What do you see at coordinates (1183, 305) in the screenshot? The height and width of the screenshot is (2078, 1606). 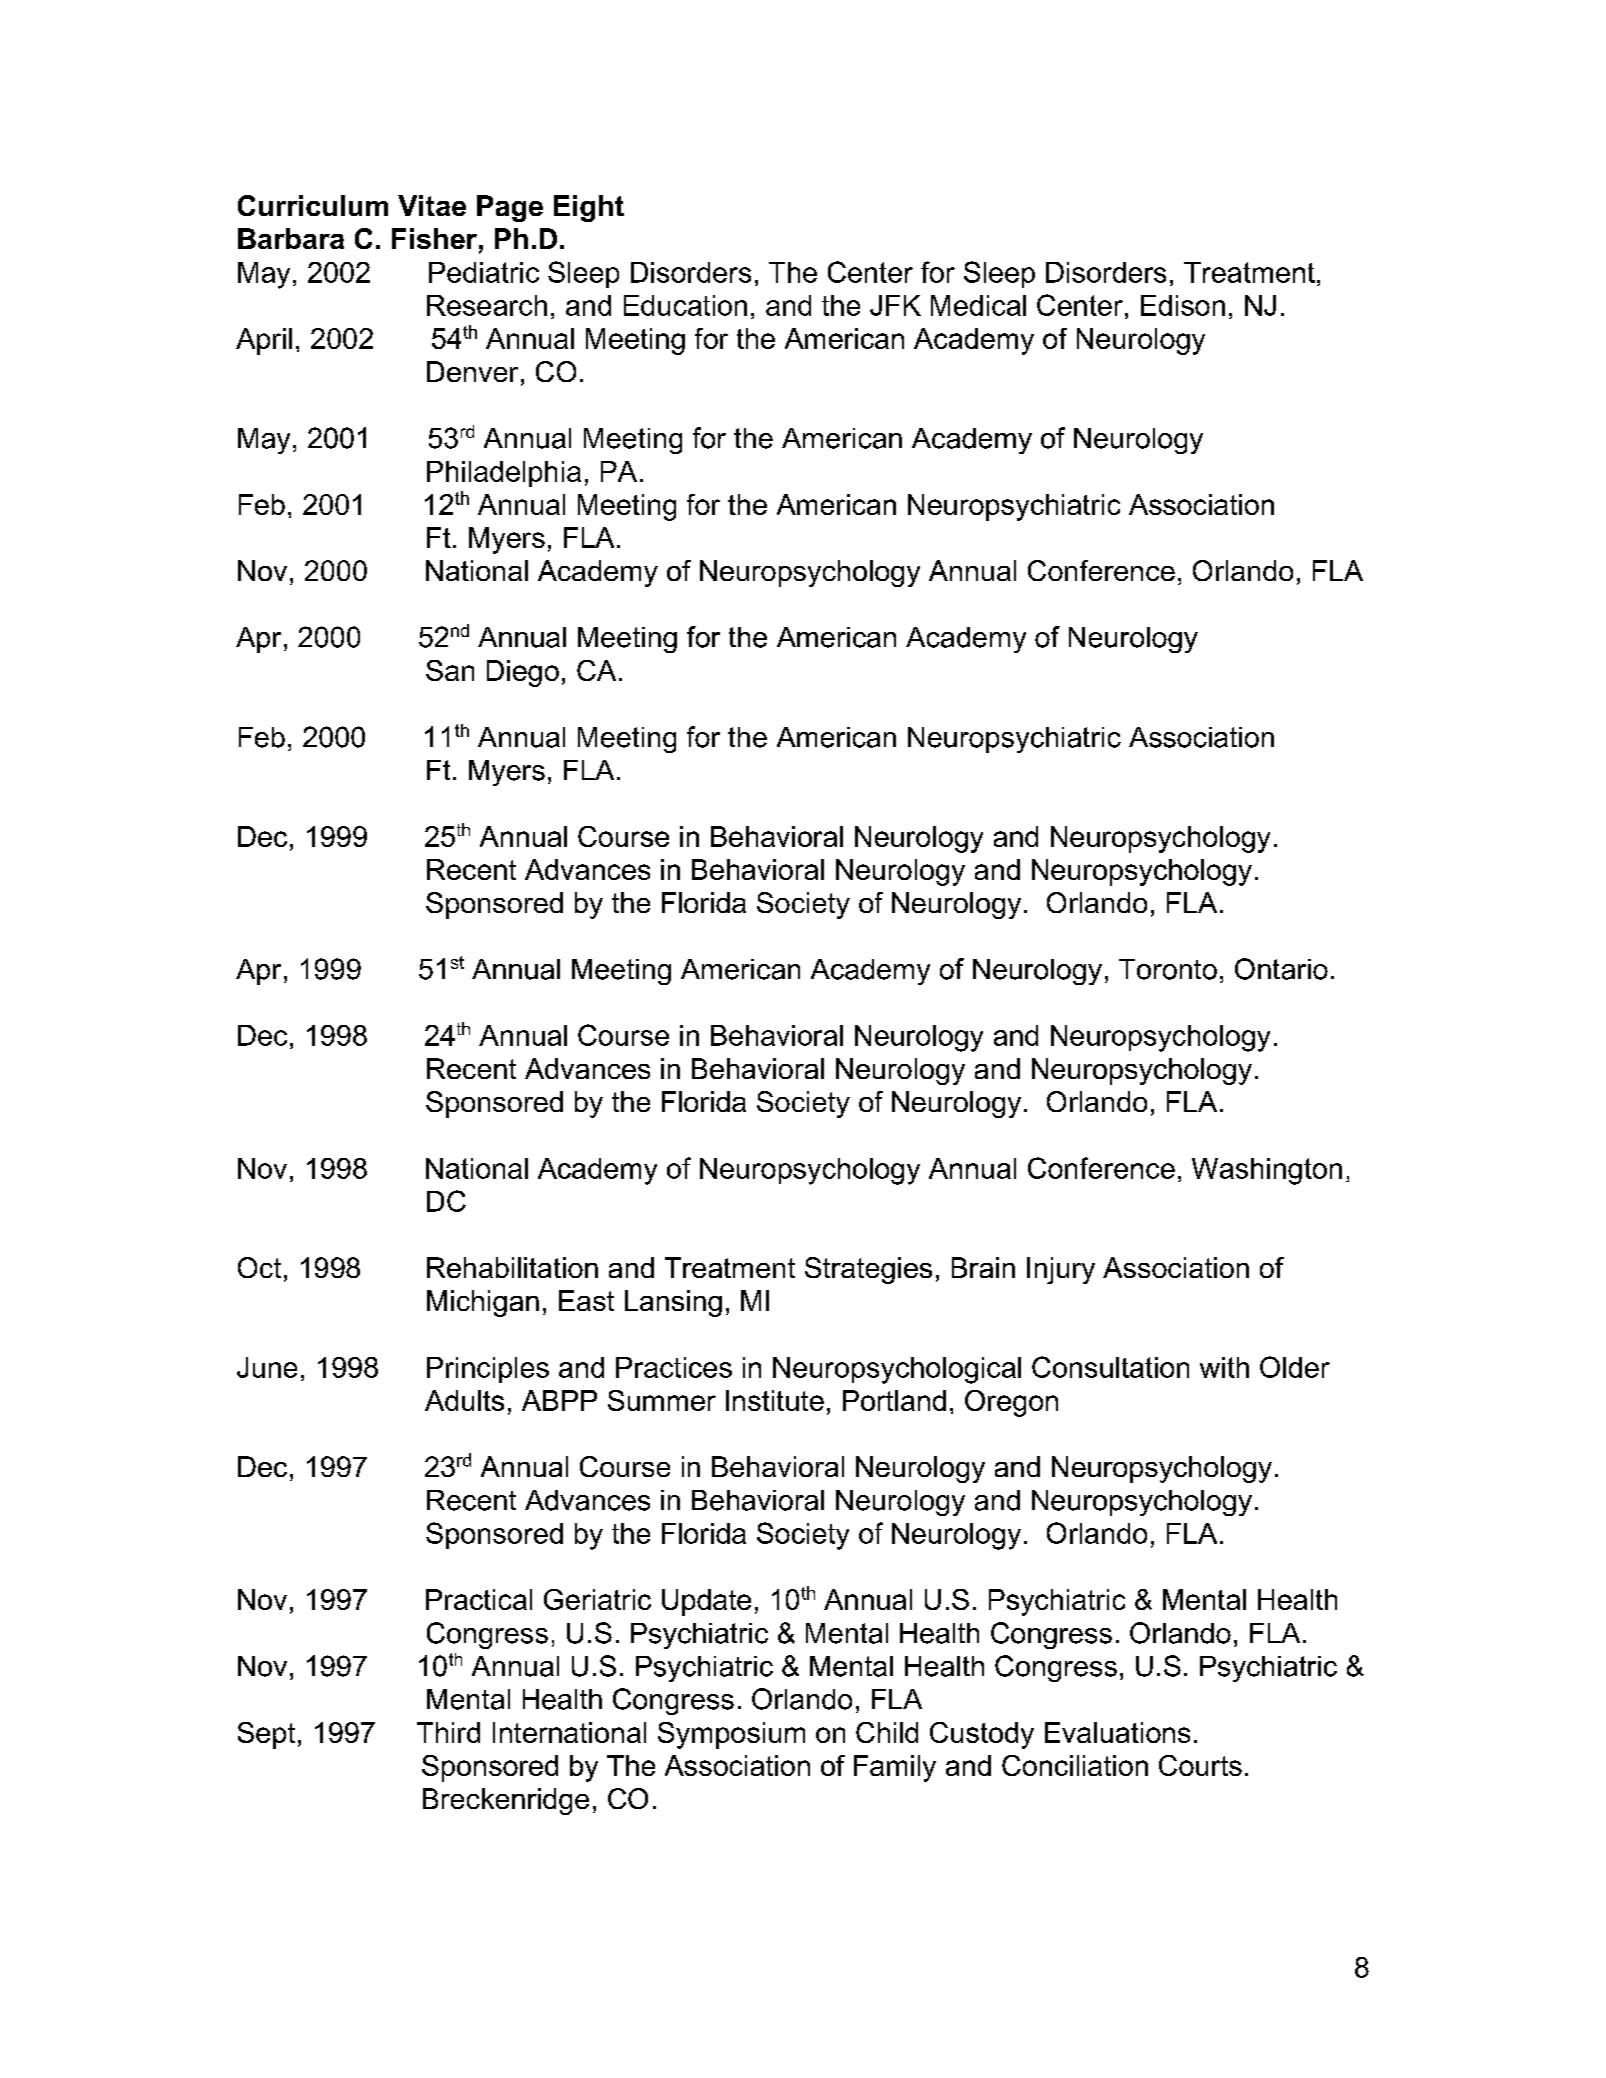 I see `Edison` at bounding box center [1183, 305].
